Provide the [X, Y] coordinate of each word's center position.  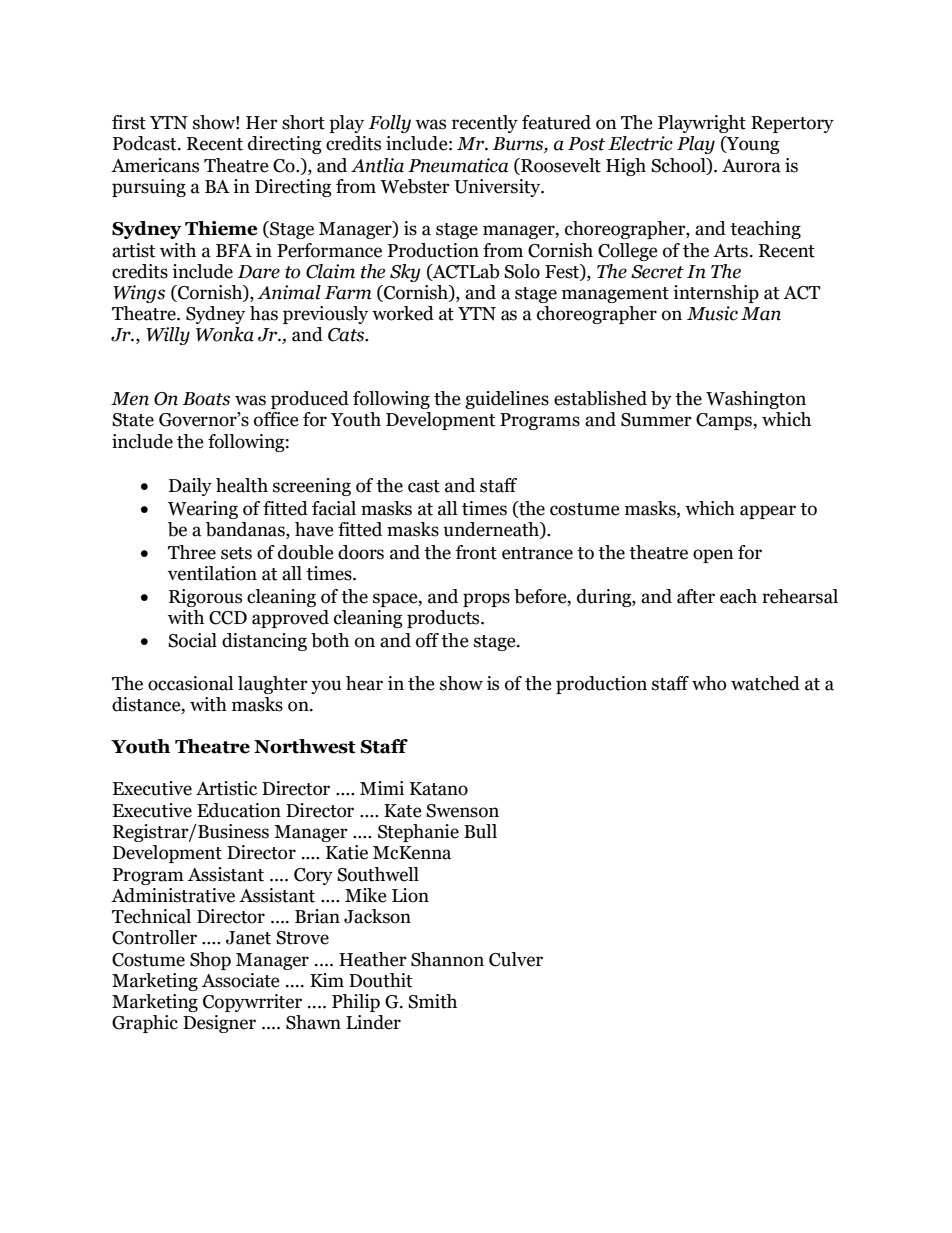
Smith [432, 1001]
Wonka [225, 334]
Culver [516, 959]
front [476, 552]
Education [239, 810]
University [498, 188]
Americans [155, 165]
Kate [403, 811]
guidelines [507, 400]
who [709, 683]
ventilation [212, 573]
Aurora [751, 166]
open [713, 556]
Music [712, 313]
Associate [241, 980]
